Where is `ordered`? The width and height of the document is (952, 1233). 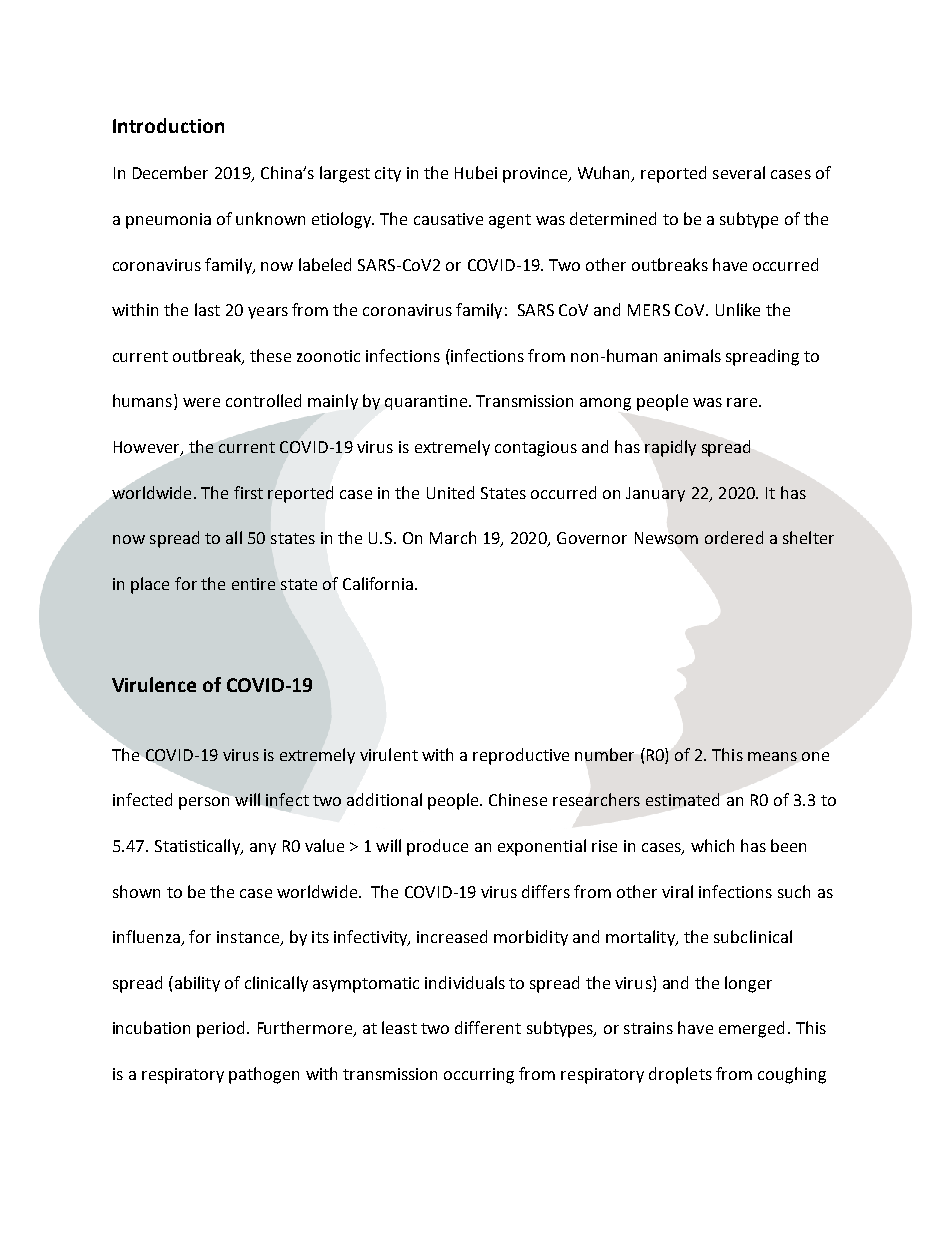
ordered is located at coordinates (734, 537).
